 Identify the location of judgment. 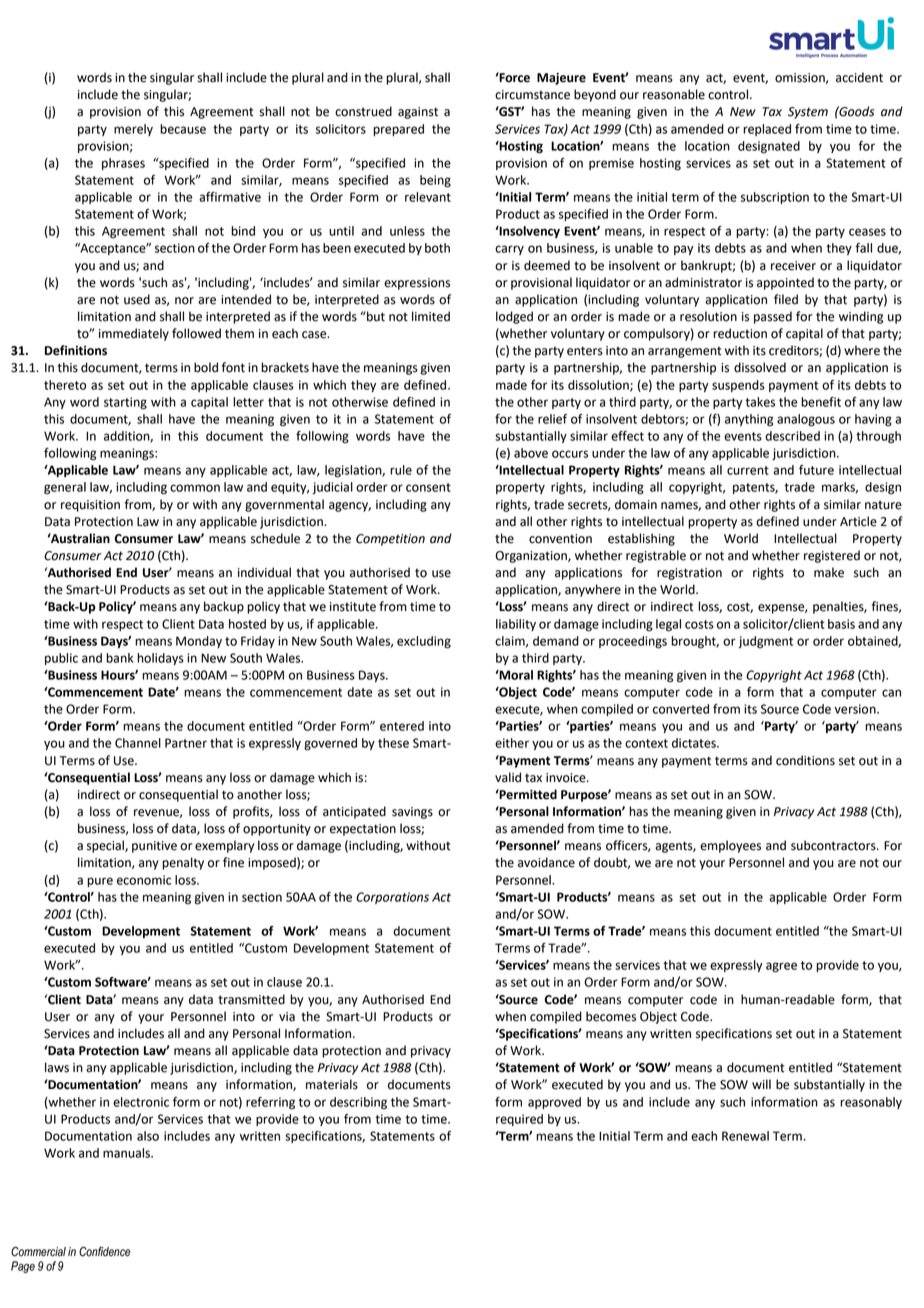
(765, 642).
